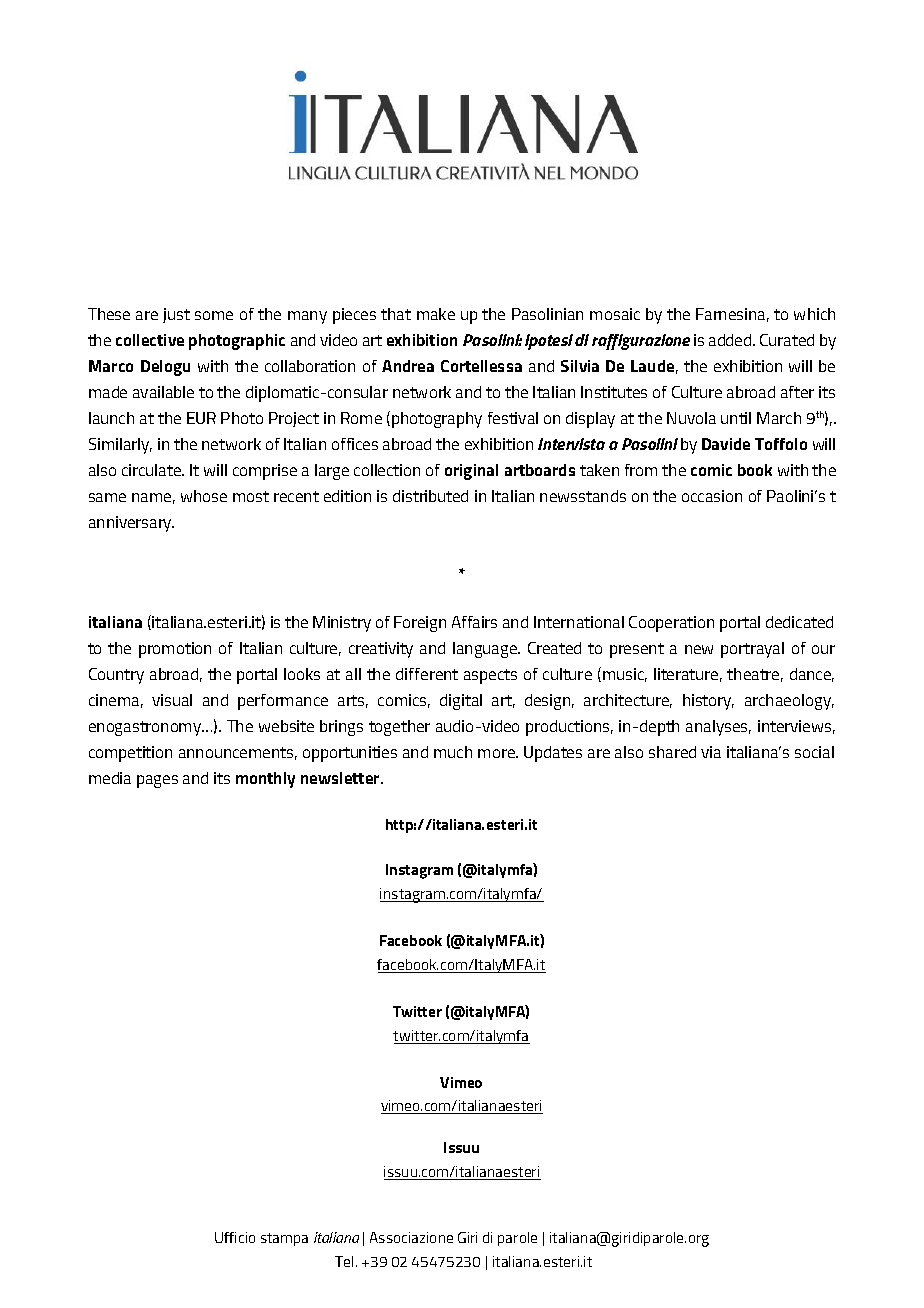 The height and width of the screenshot is (1308, 924). Describe the element at coordinates (436, 314) in the screenshot. I see `make` at that location.
